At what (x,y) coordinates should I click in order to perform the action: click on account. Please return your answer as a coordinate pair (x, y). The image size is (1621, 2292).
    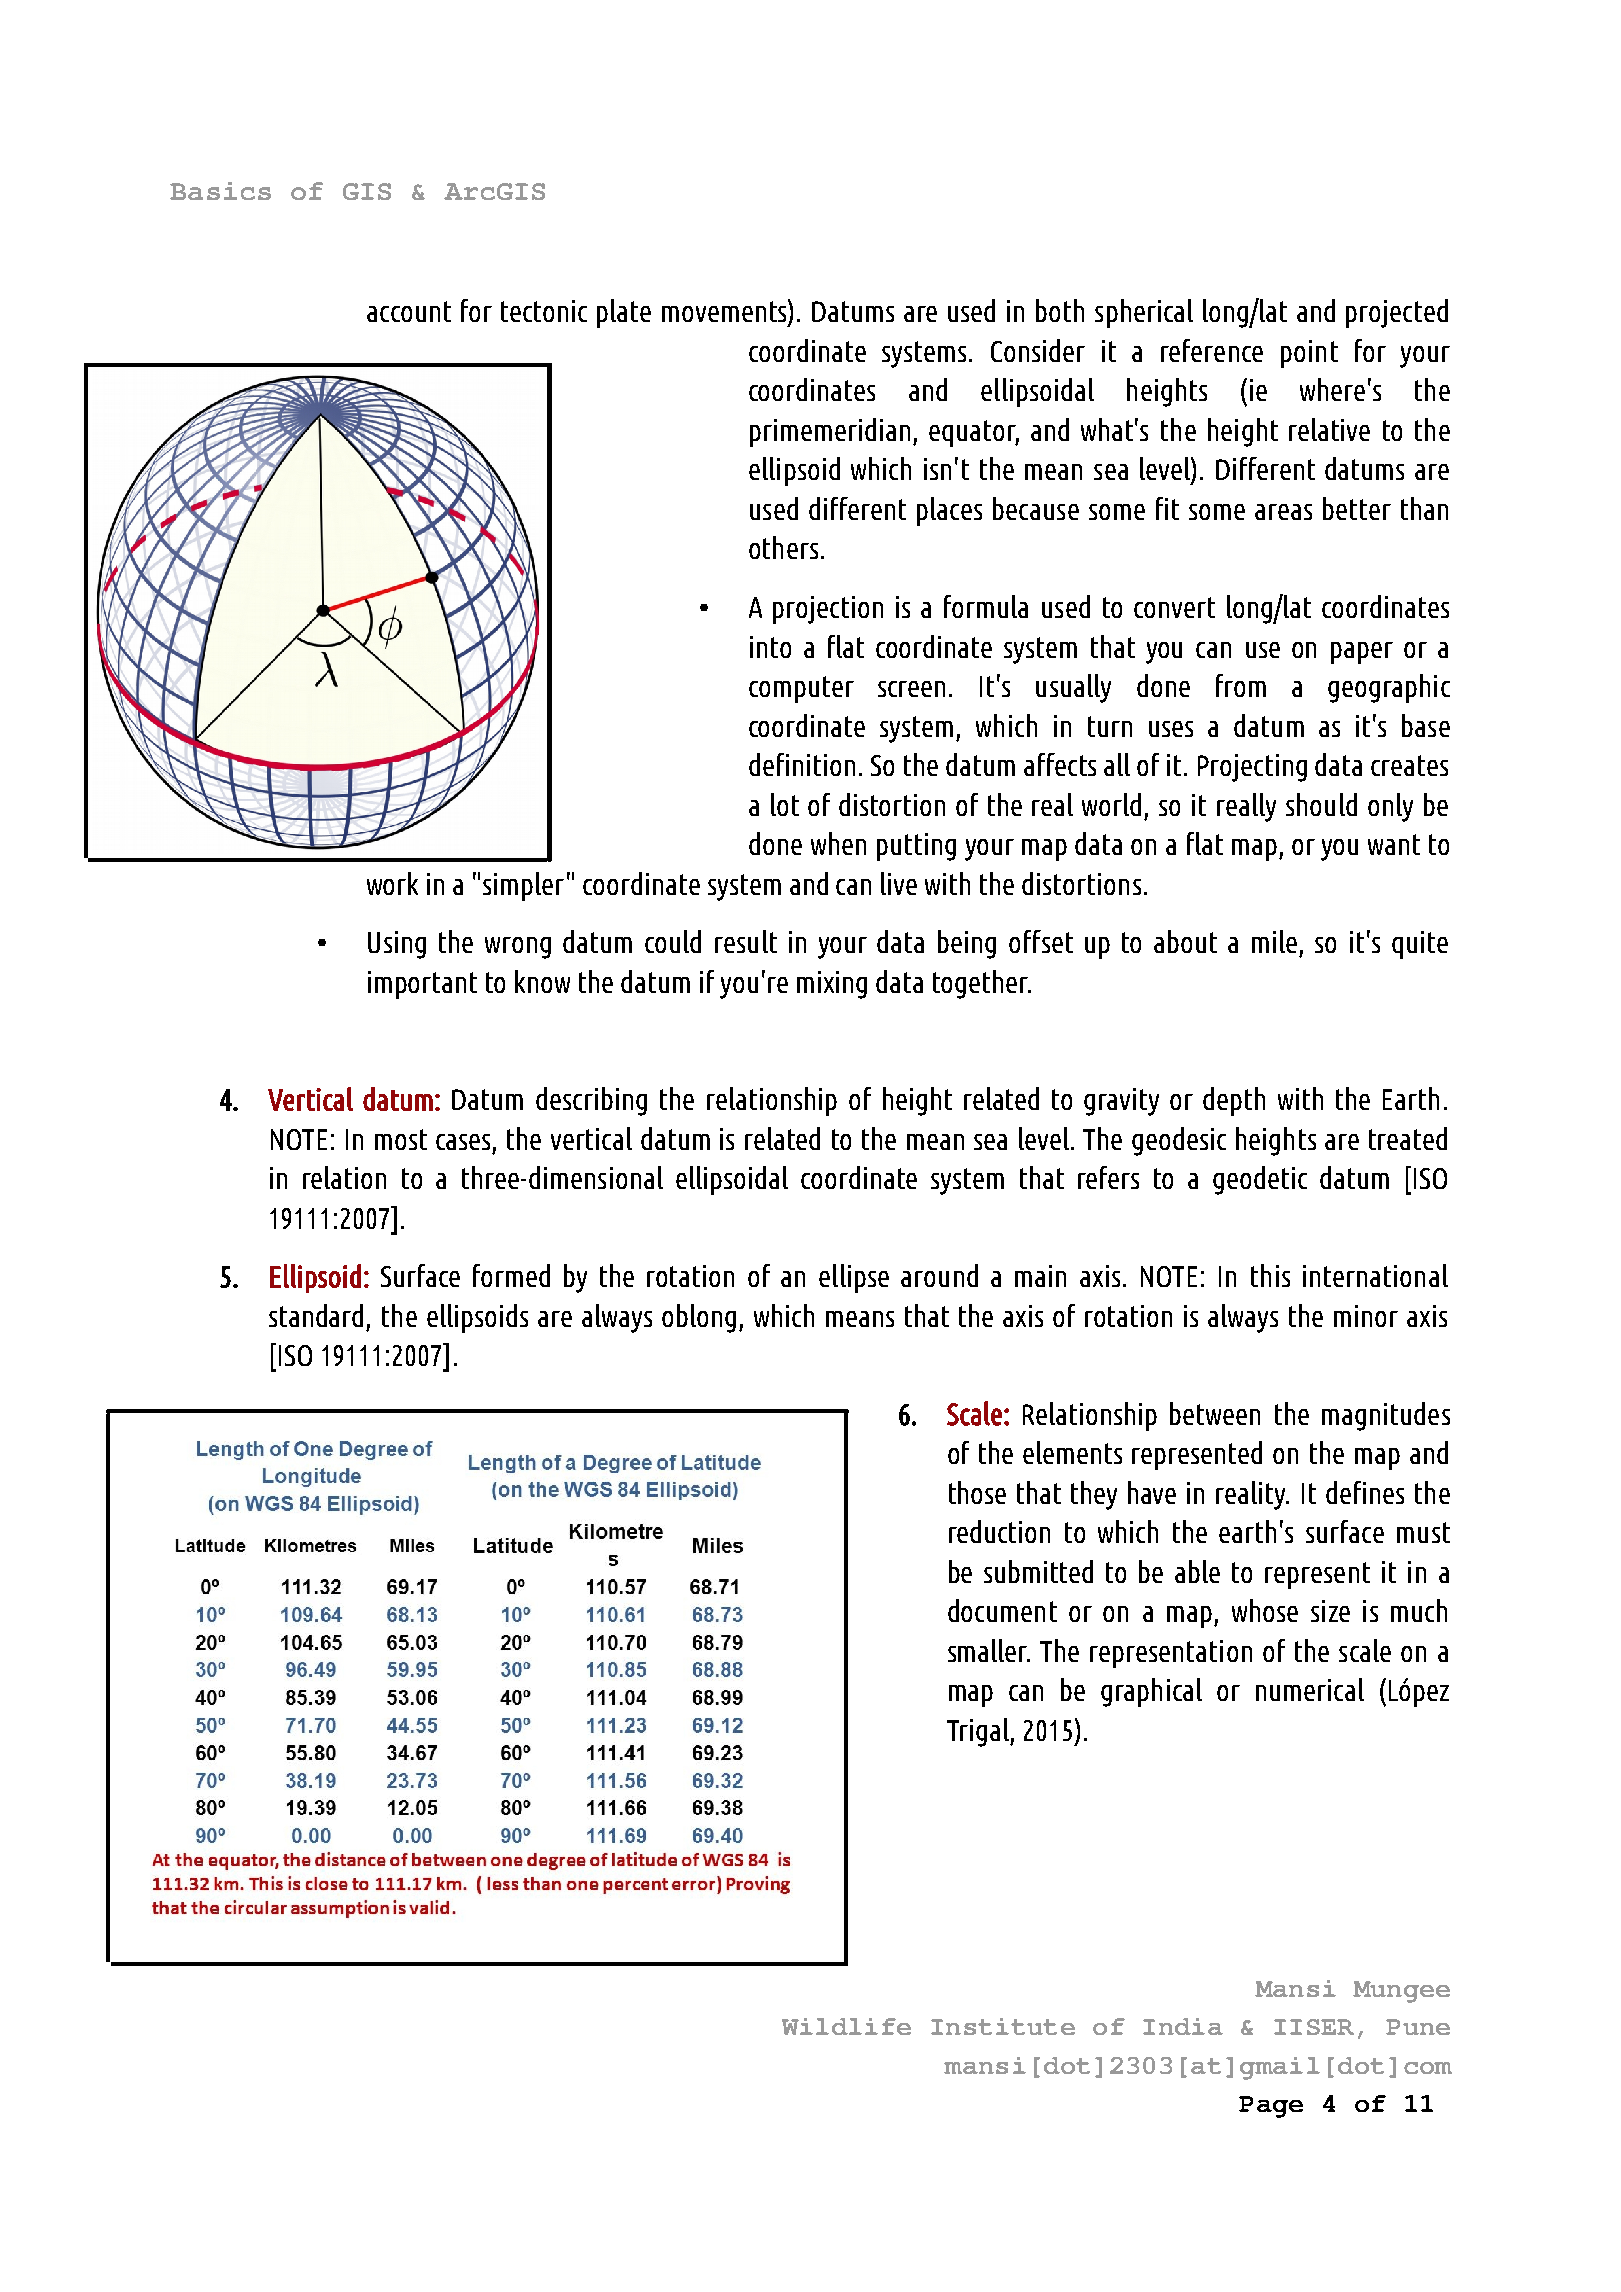
    Looking at the image, I should click on (409, 311).
